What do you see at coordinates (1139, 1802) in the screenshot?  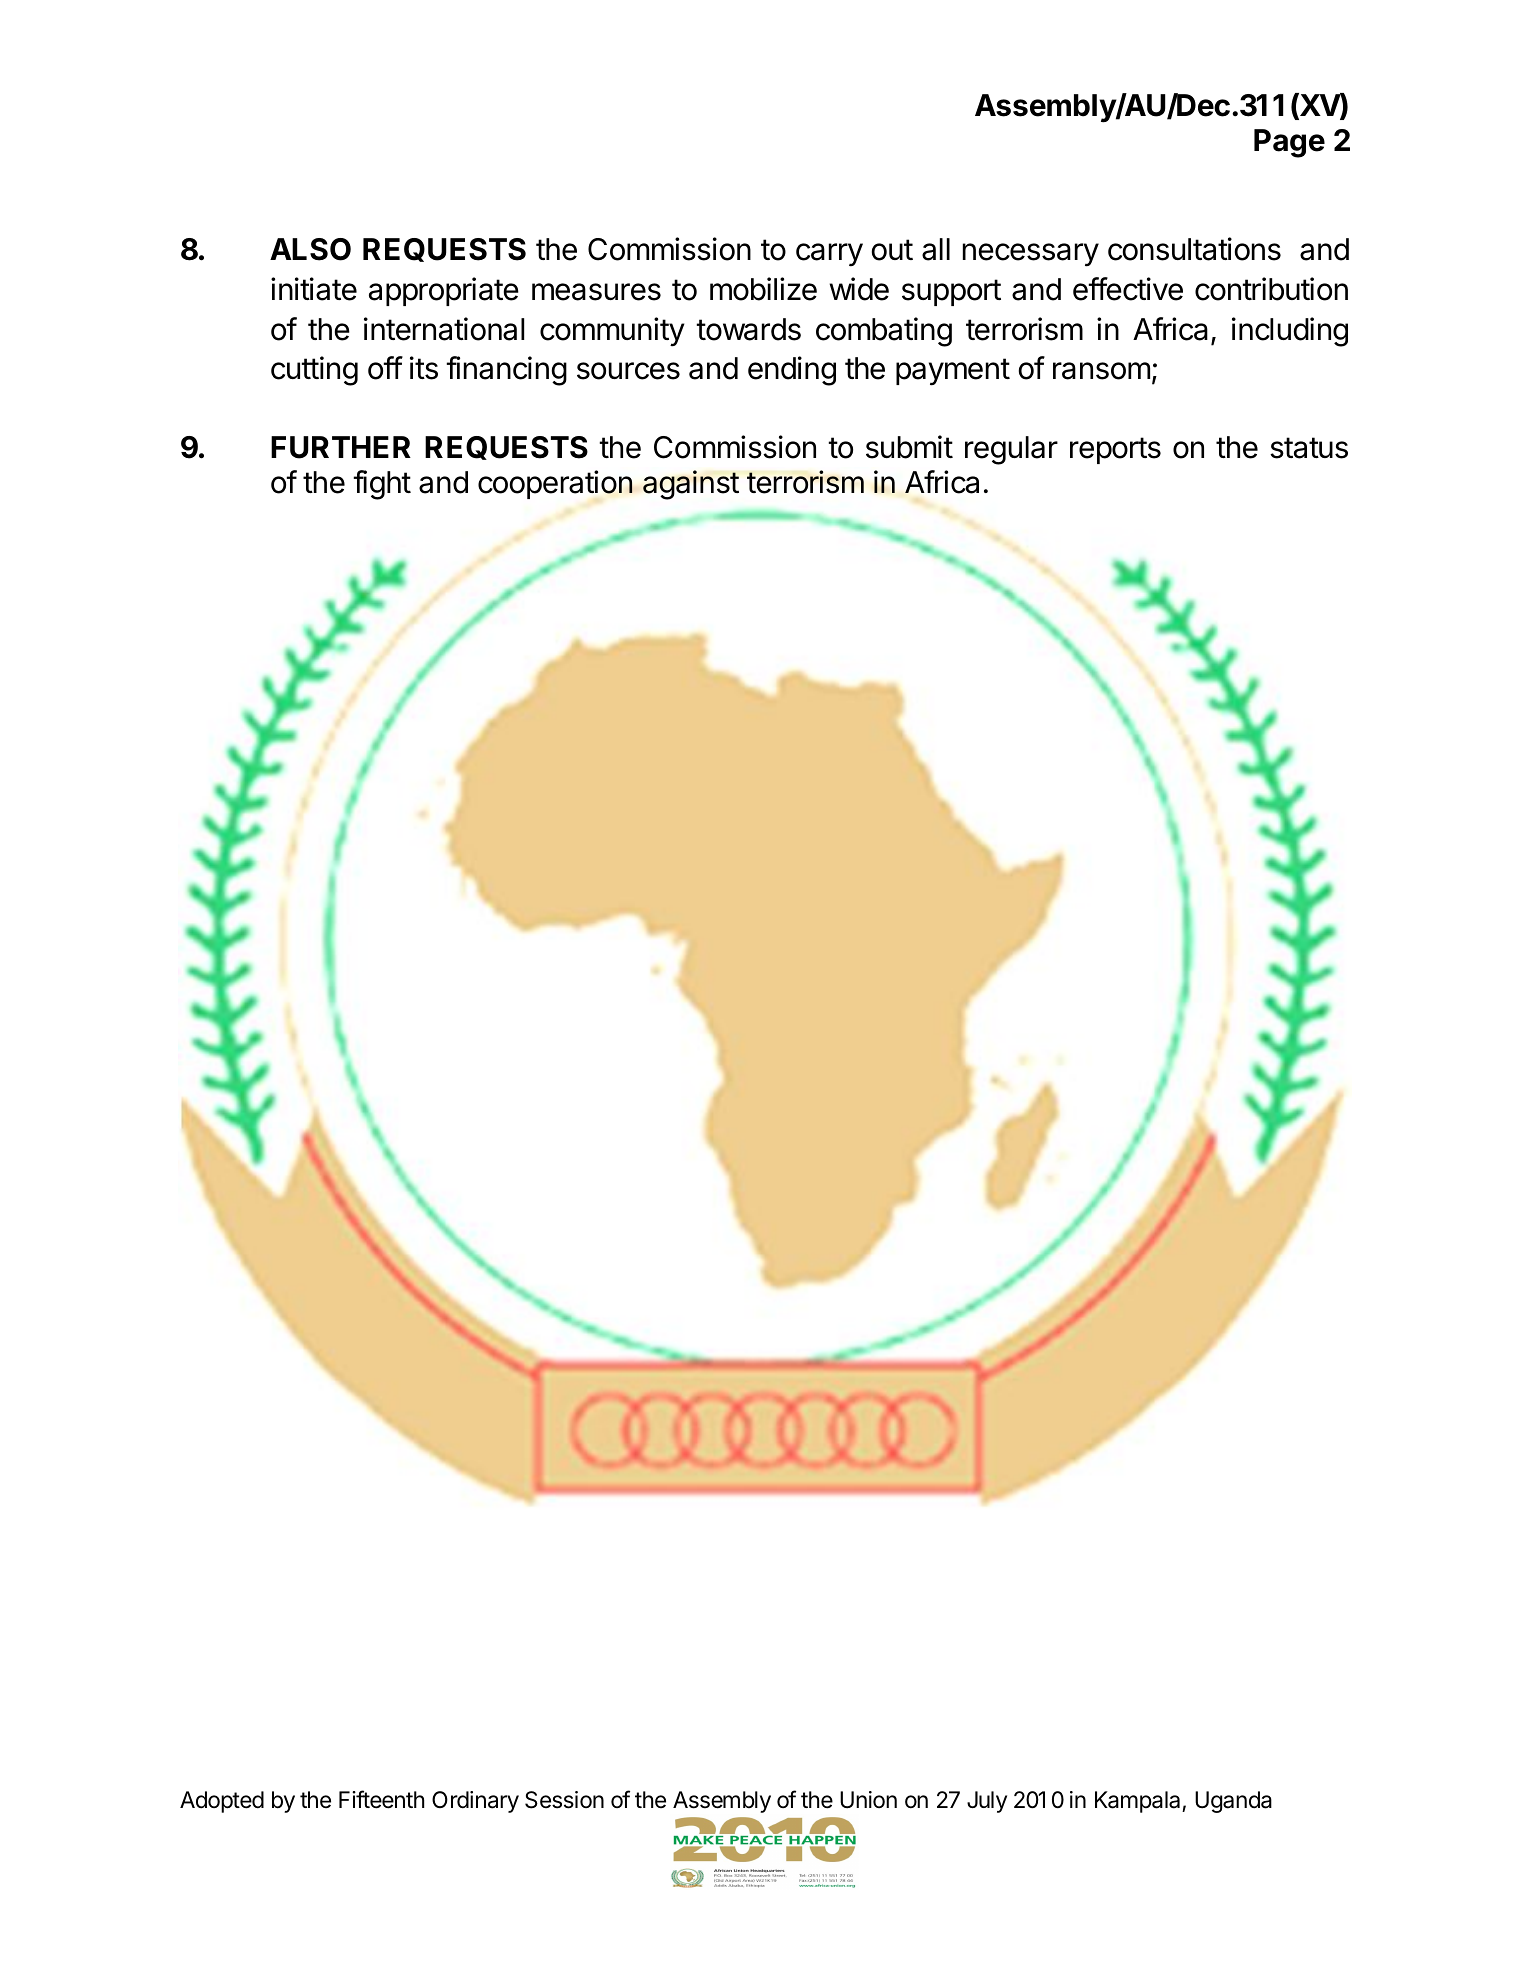 I see `Kampala` at bounding box center [1139, 1802].
